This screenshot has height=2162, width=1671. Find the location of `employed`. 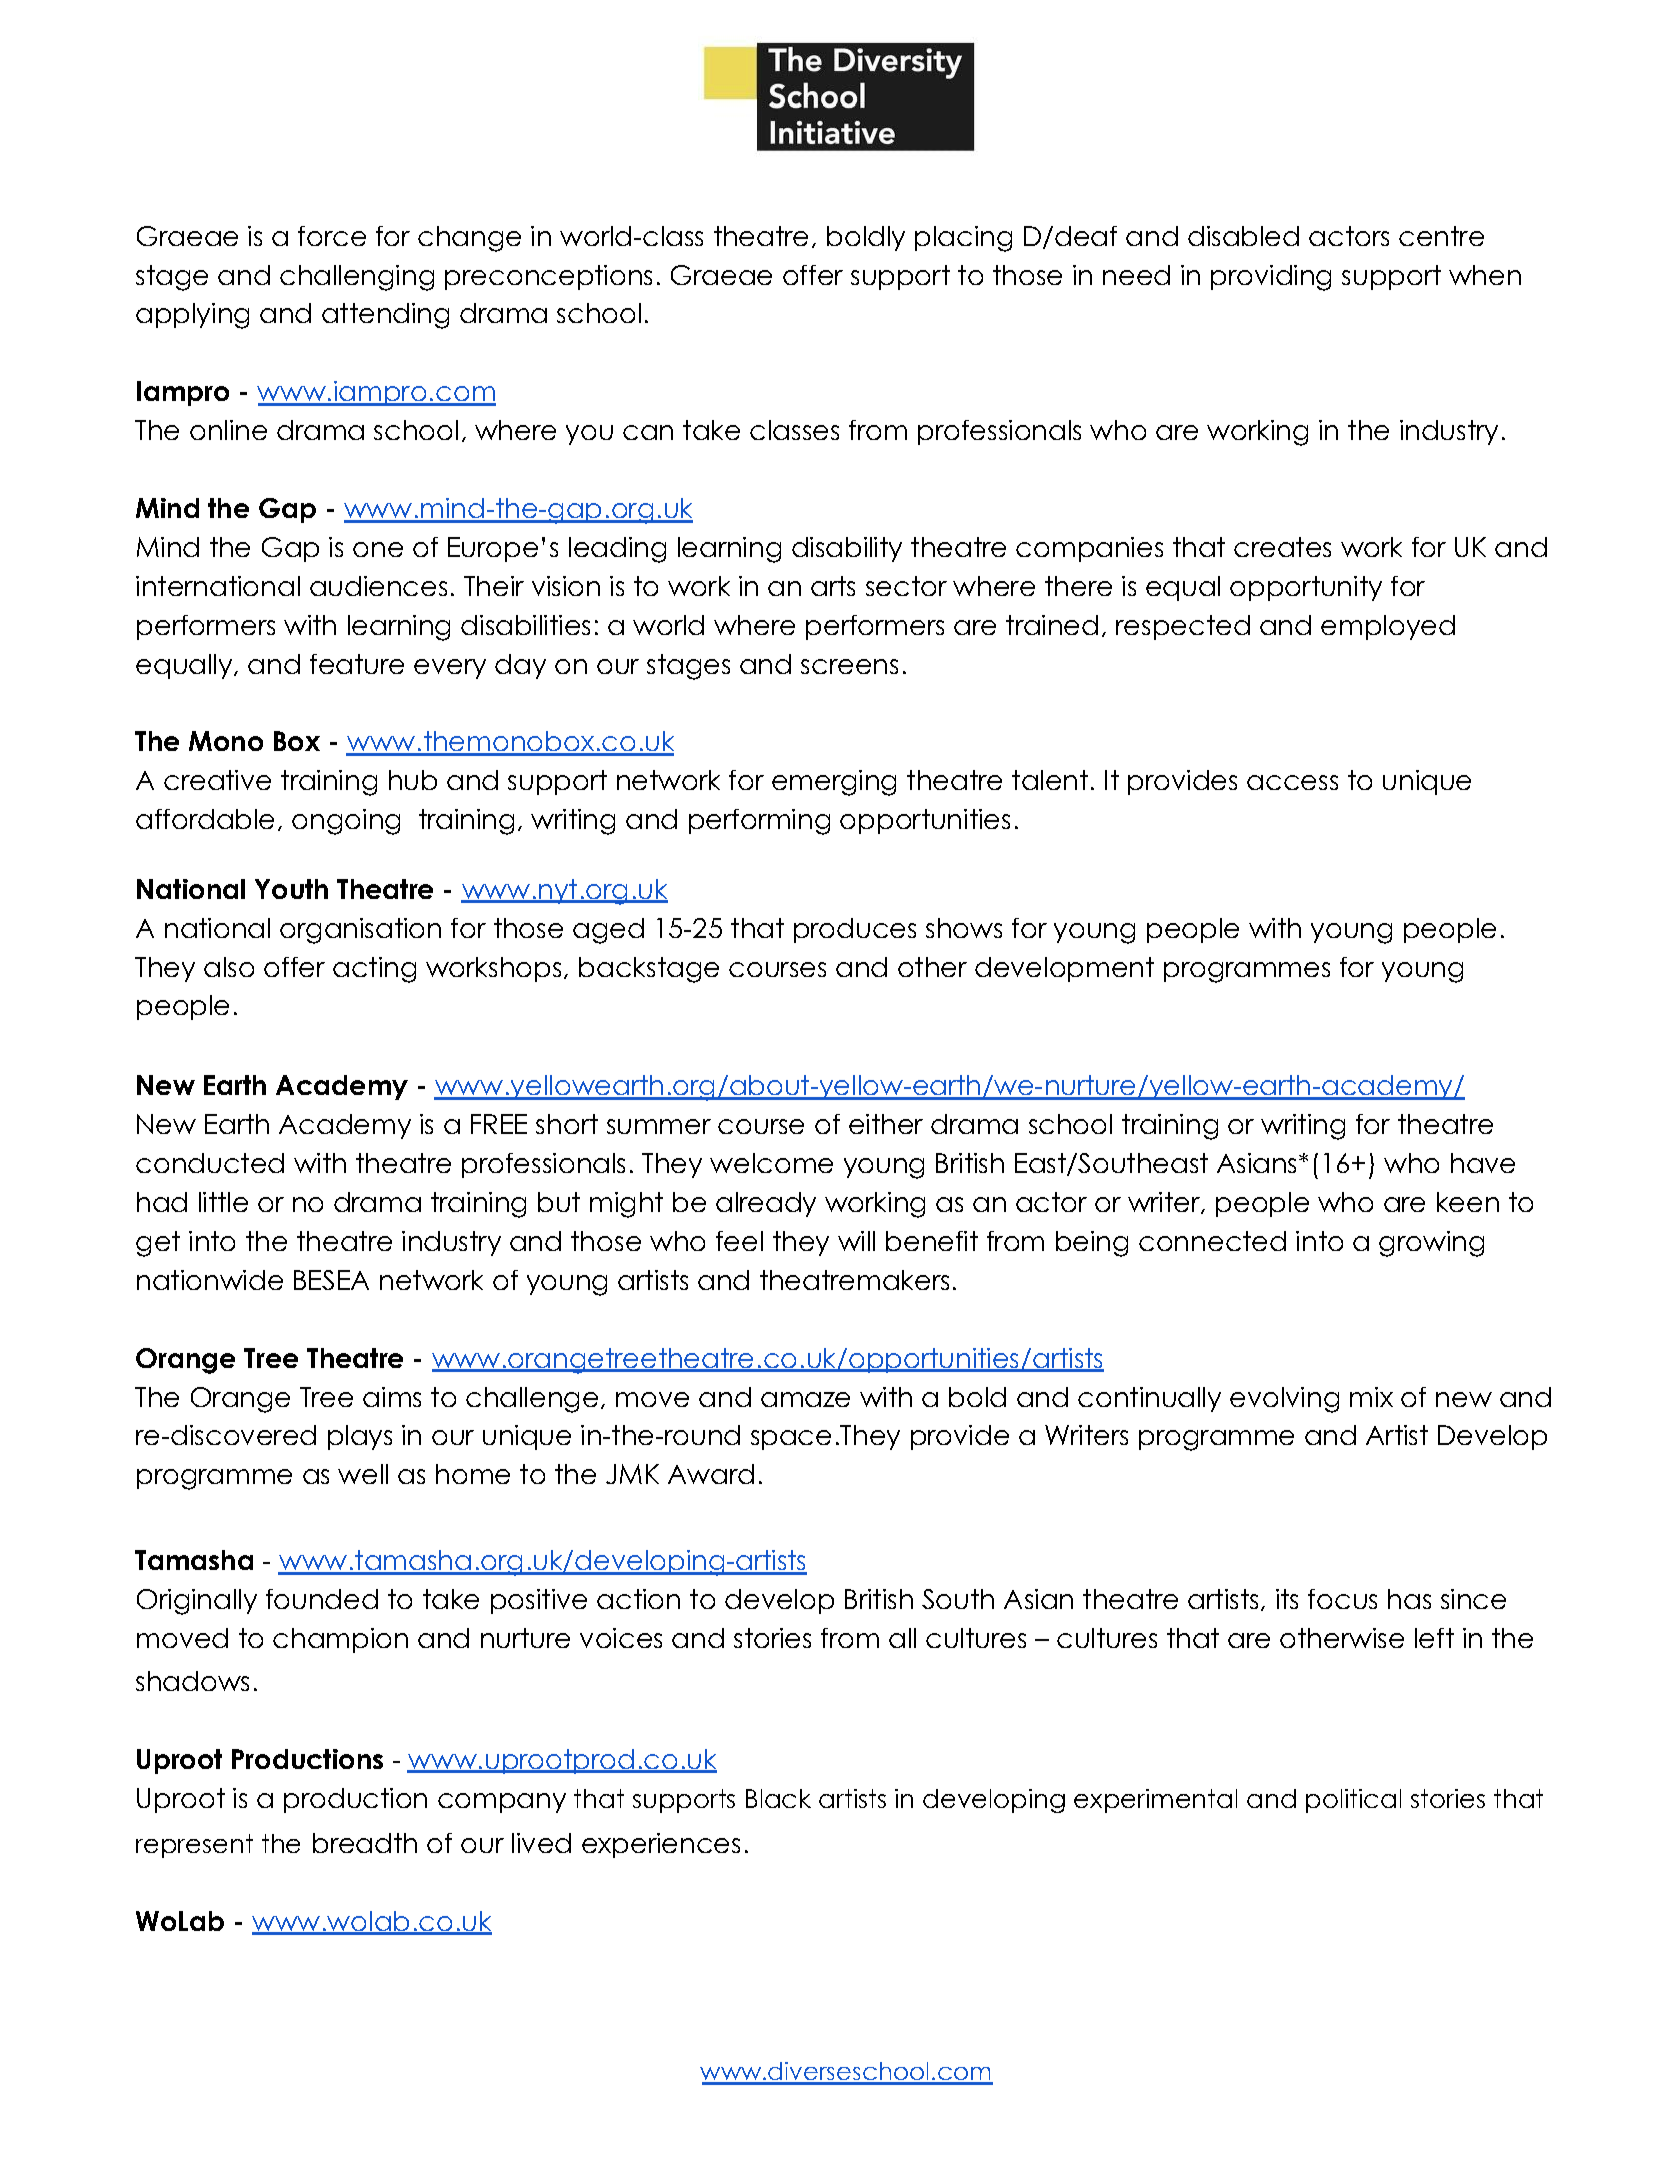

employed is located at coordinates (1388, 627).
